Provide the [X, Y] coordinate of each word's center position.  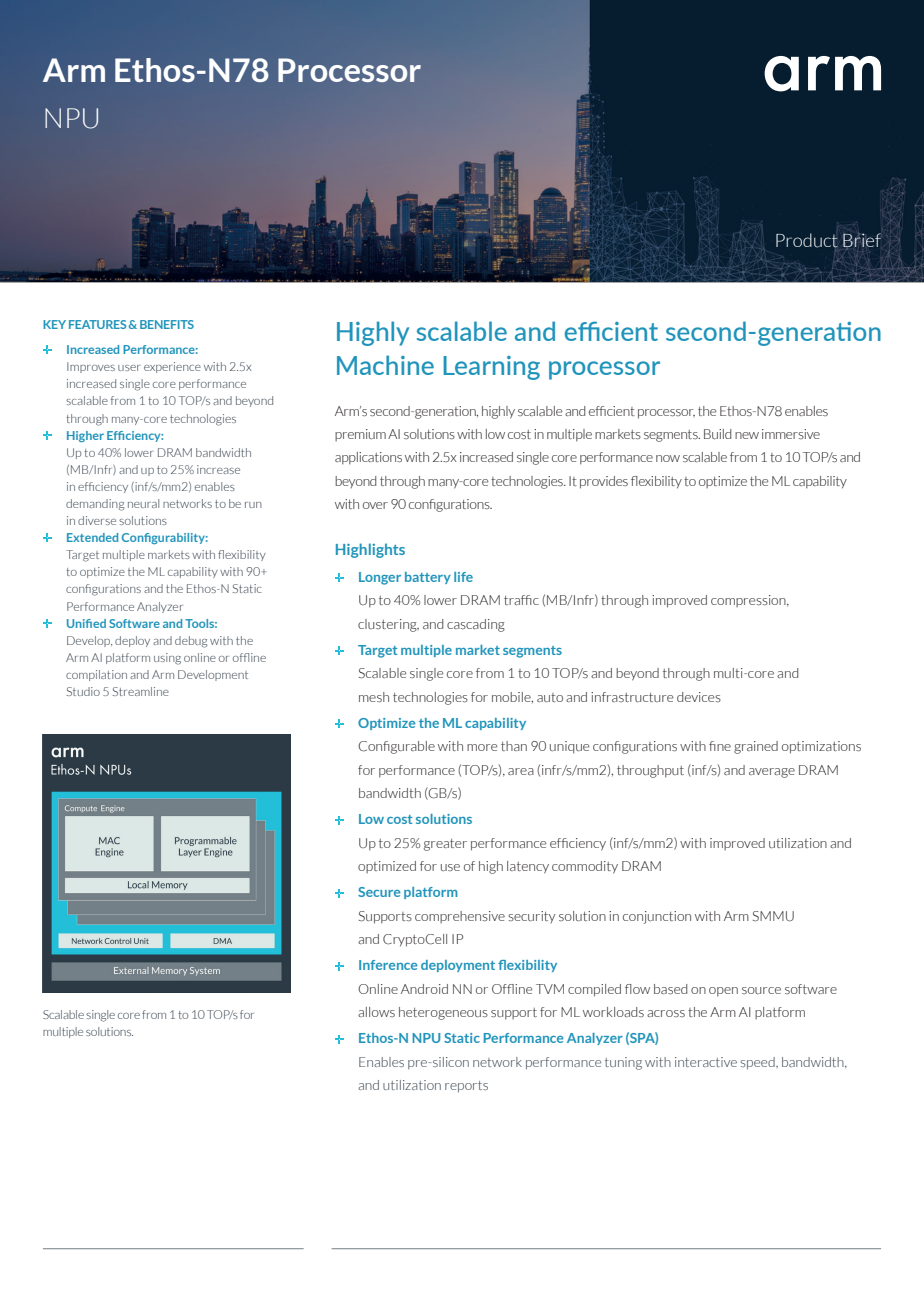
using [167, 659]
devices [699, 697]
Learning [491, 368]
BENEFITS [167, 324]
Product [807, 241]
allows [376, 1012]
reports [466, 1087]
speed [759, 1063]
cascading [476, 625]
